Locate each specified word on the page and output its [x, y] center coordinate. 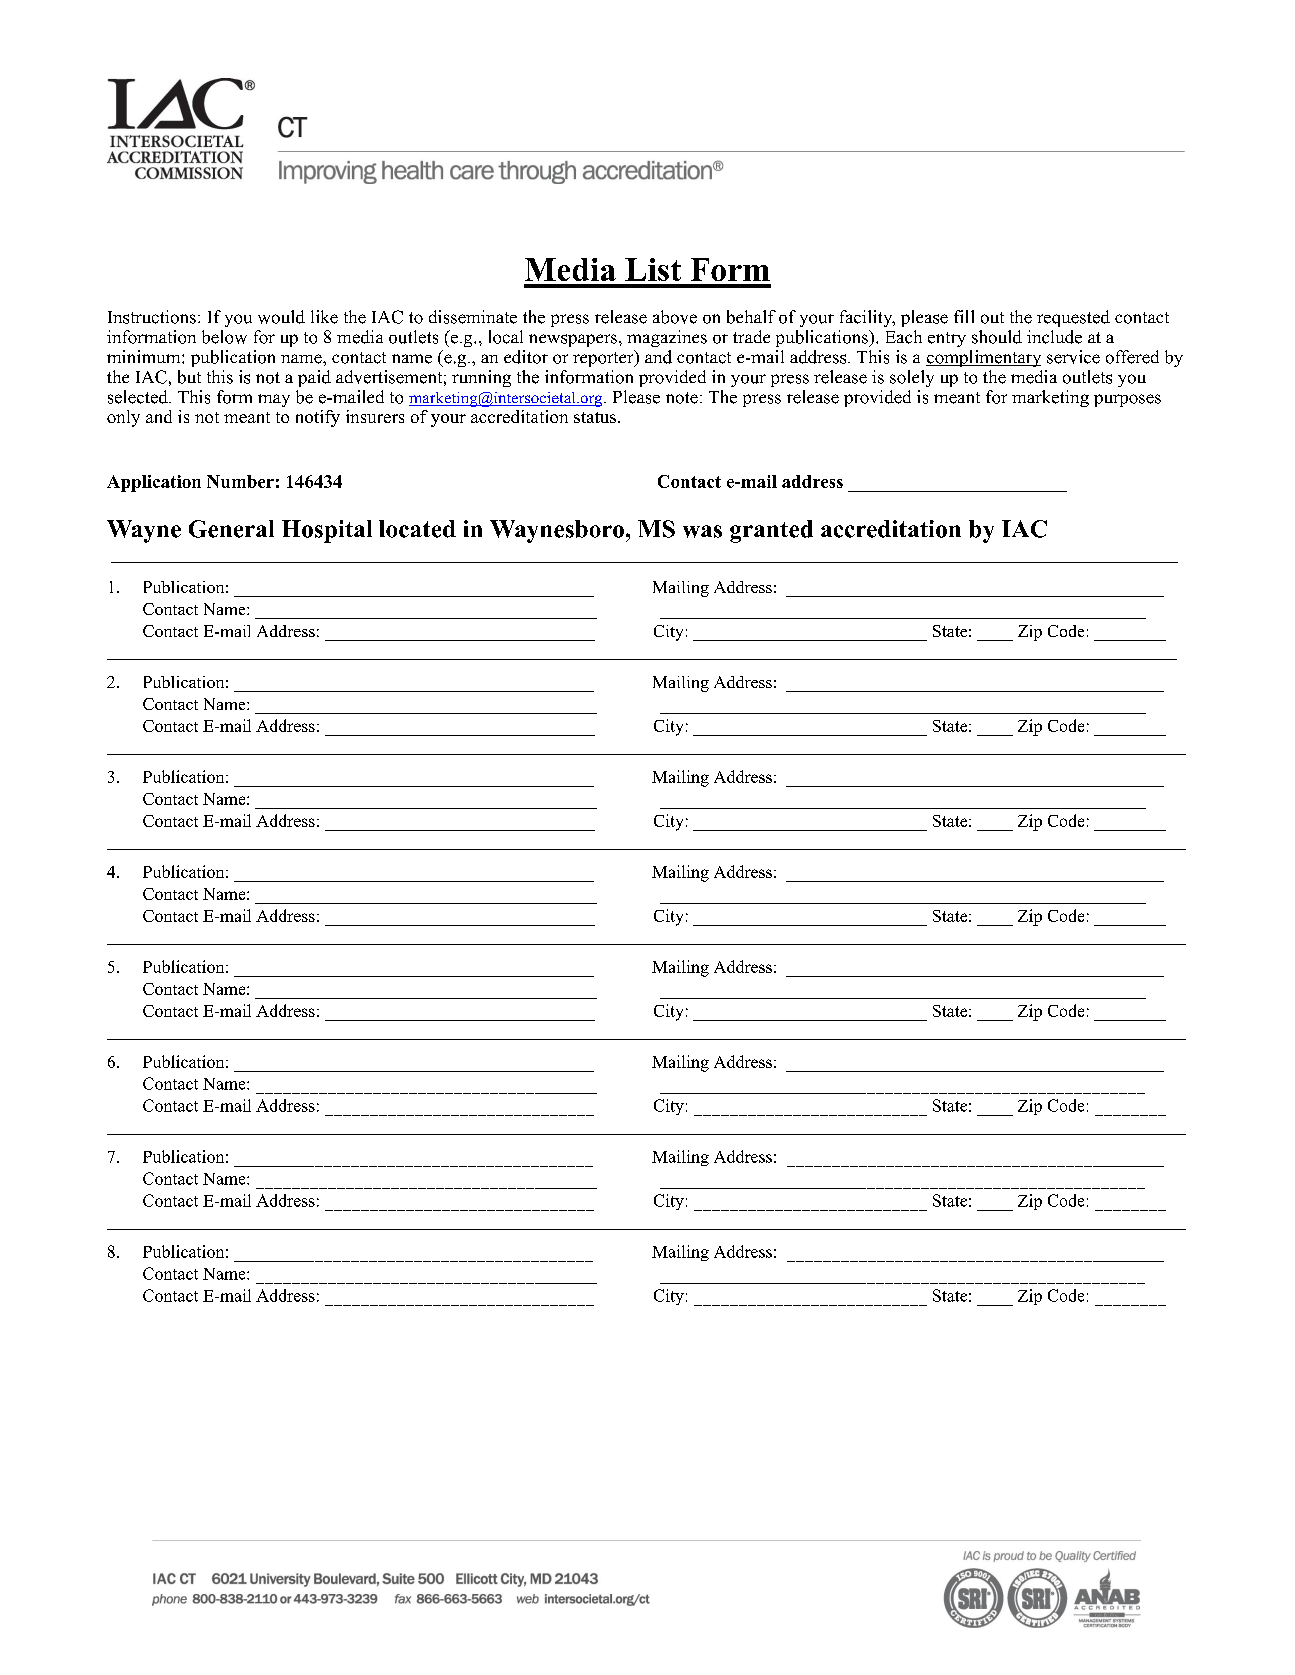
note [682, 398]
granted [771, 531]
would [281, 317]
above [675, 317]
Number [240, 481]
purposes [1127, 400]
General [231, 529]
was [702, 531]
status [595, 417]
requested [1073, 318]
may [274, 400]
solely [912, 378]
